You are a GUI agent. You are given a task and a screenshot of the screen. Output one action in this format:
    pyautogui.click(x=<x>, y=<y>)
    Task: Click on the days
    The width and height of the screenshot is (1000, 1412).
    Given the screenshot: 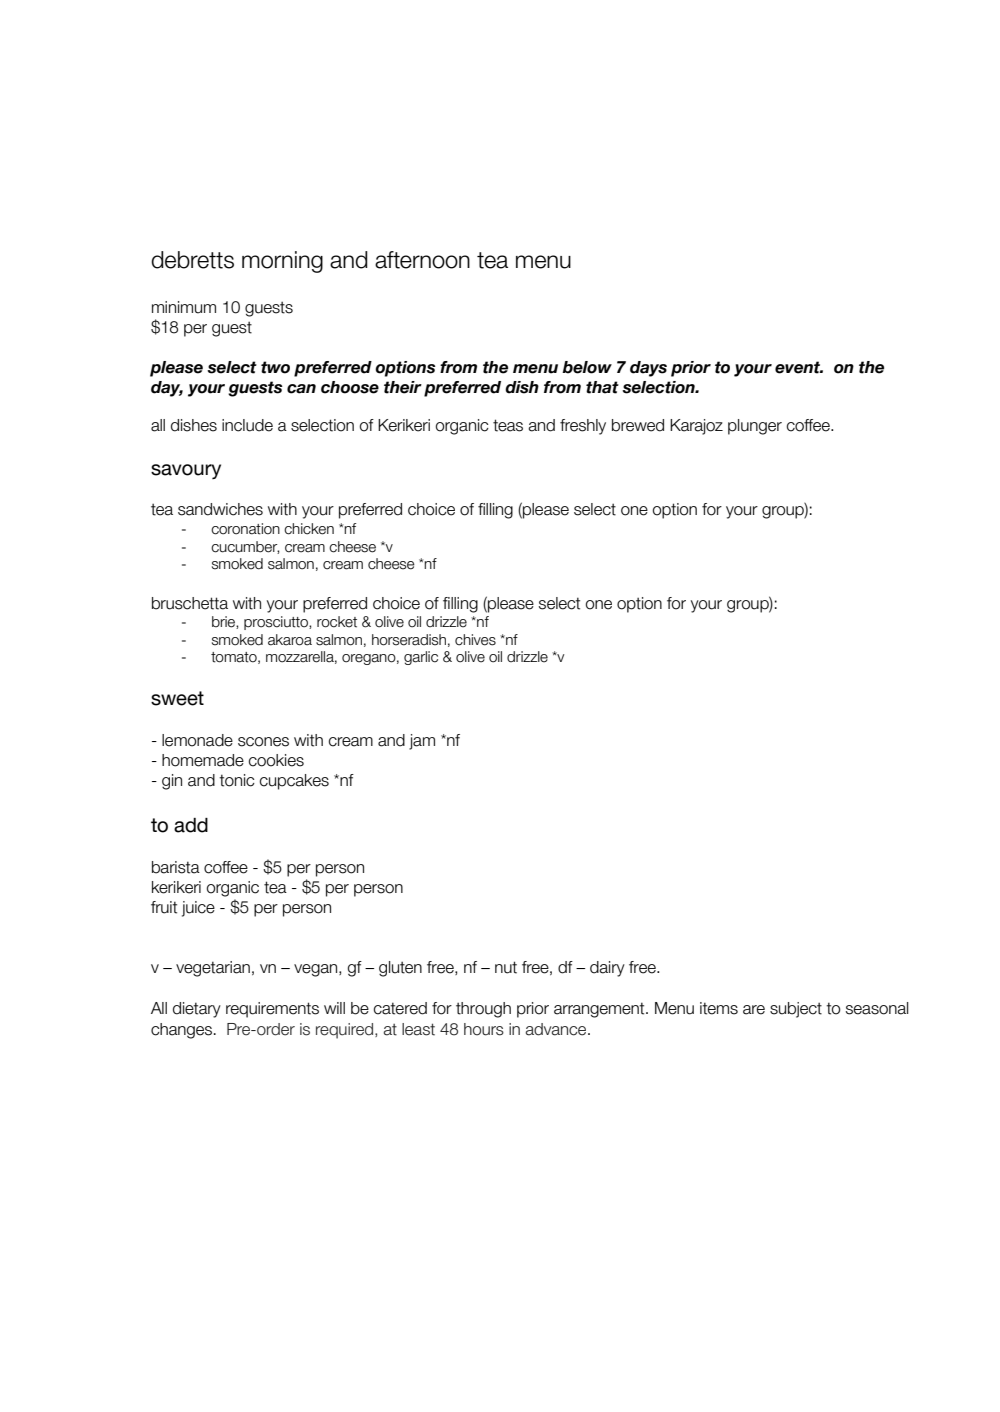 What is the action you would take?
    pyautogui.click(x=648, y=369)
